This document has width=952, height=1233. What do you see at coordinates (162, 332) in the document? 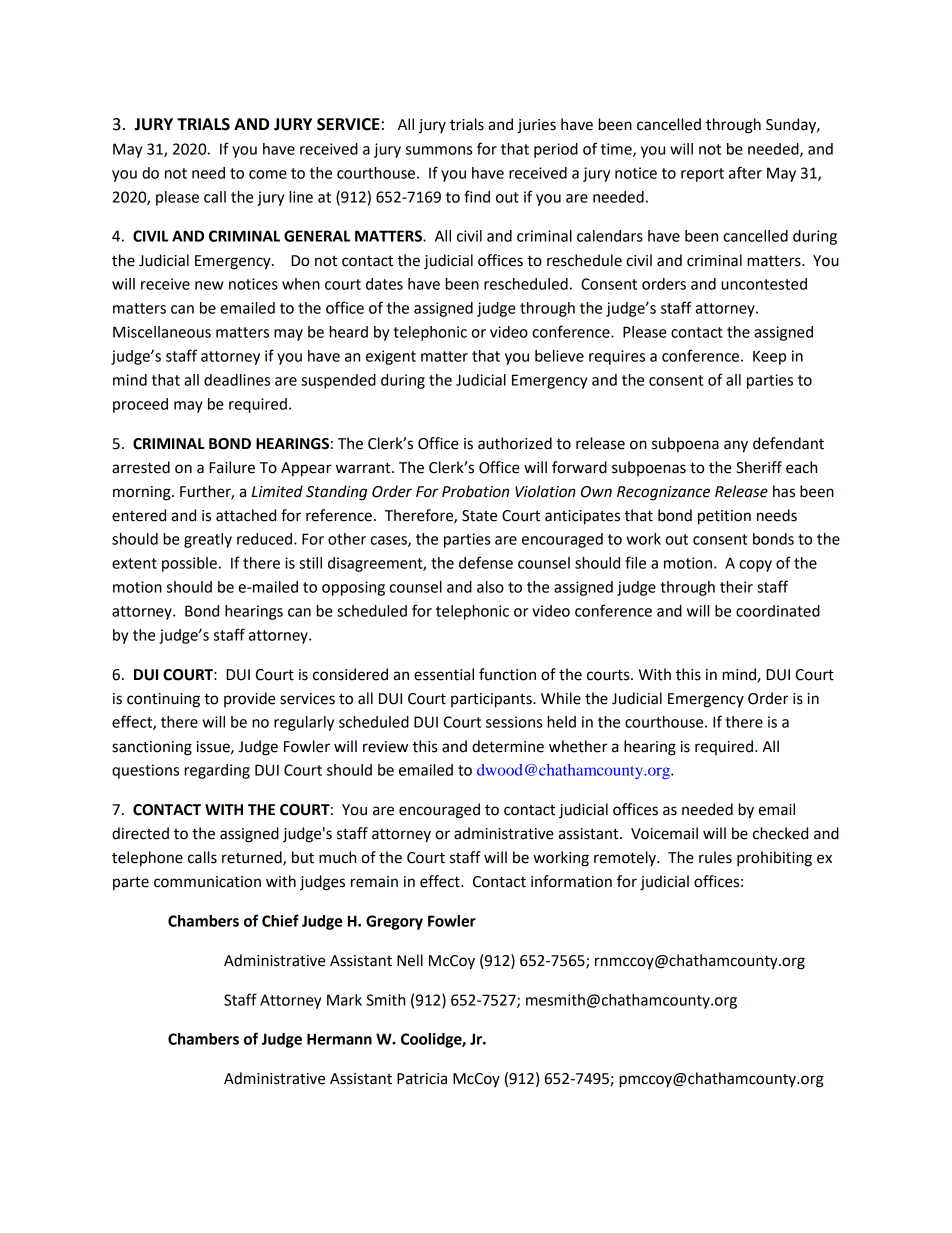
I see `Miscellaneous` at bounding box center [162, 332].
